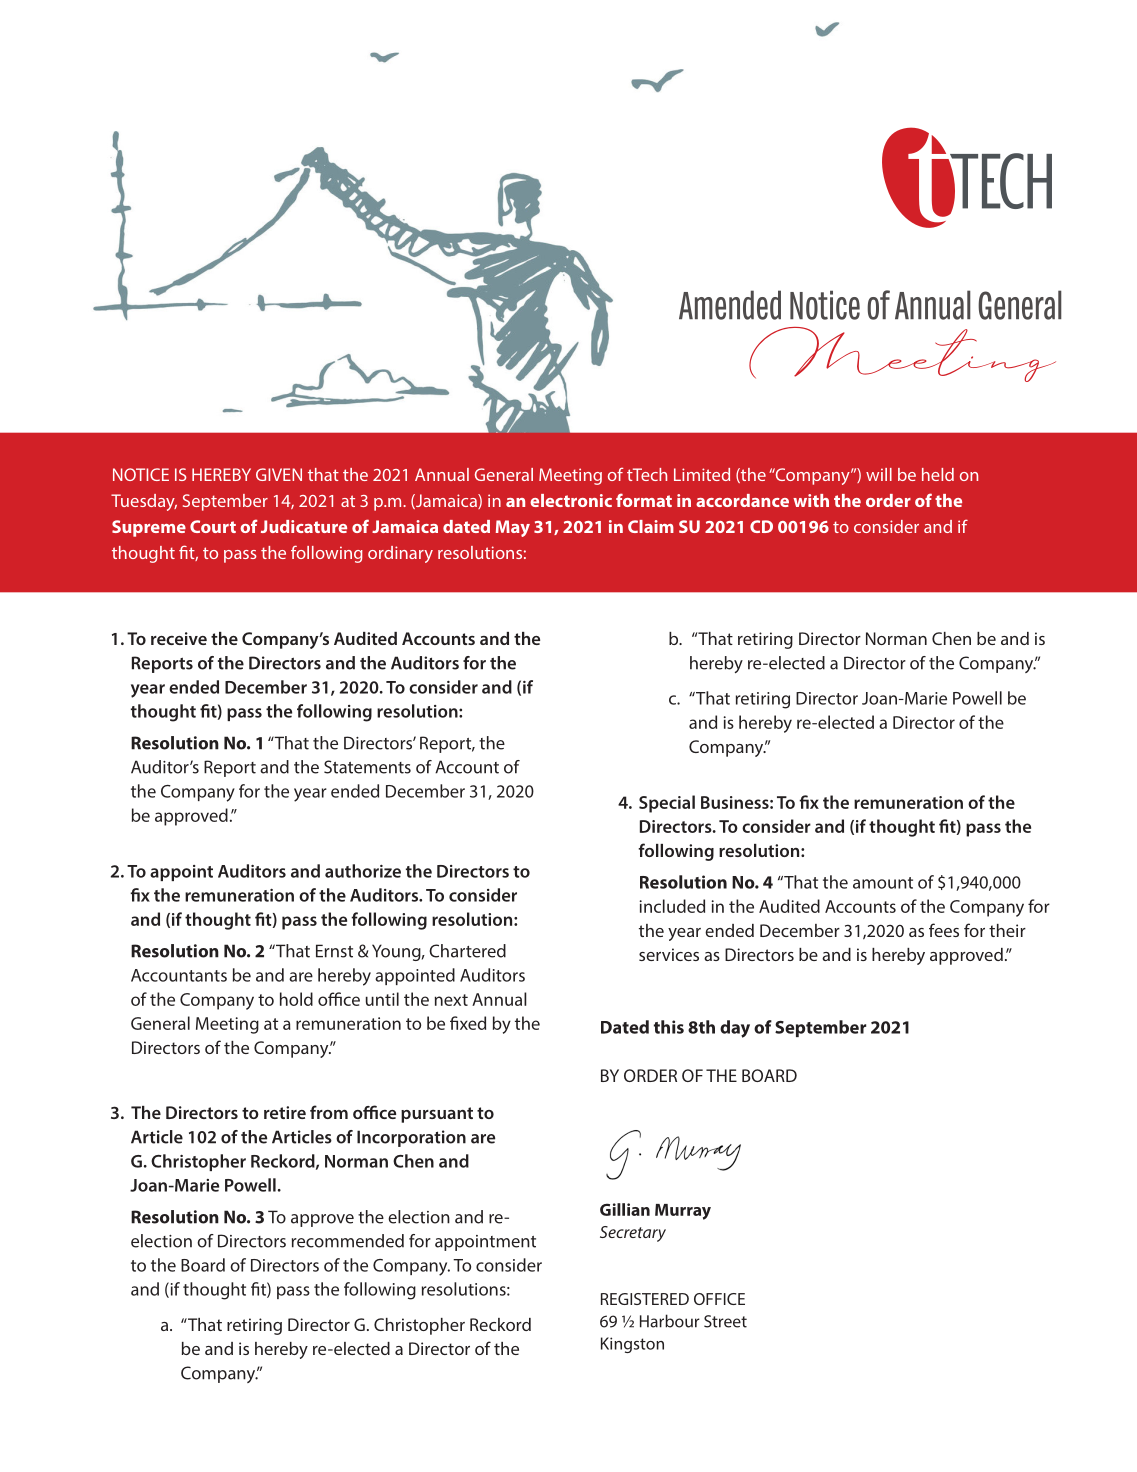 This image has width=1137, height=1472. I want to click on Street, so click(725, 1321).
